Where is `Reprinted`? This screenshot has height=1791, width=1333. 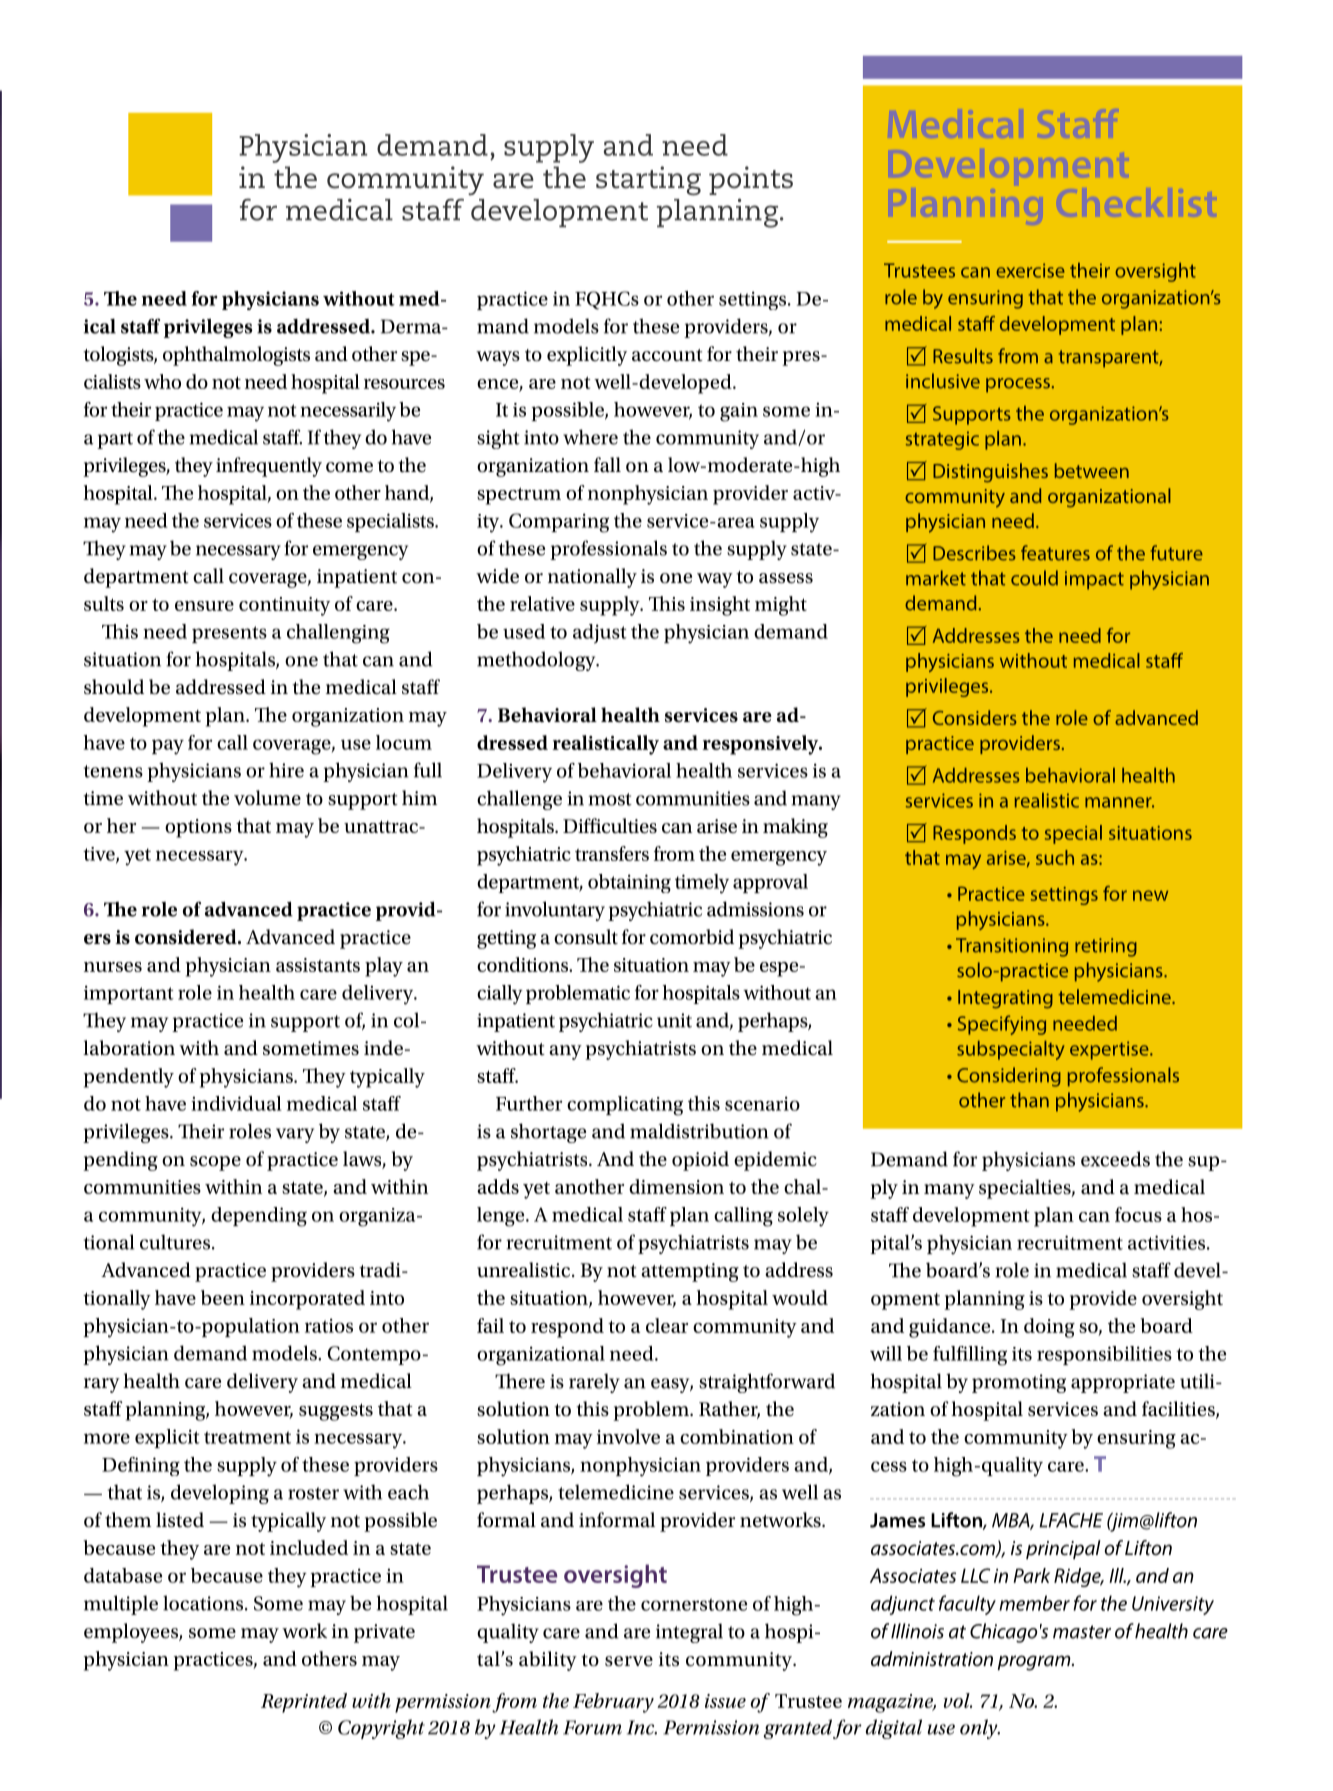 Reprinted is located at coordinates (304, 1703).
